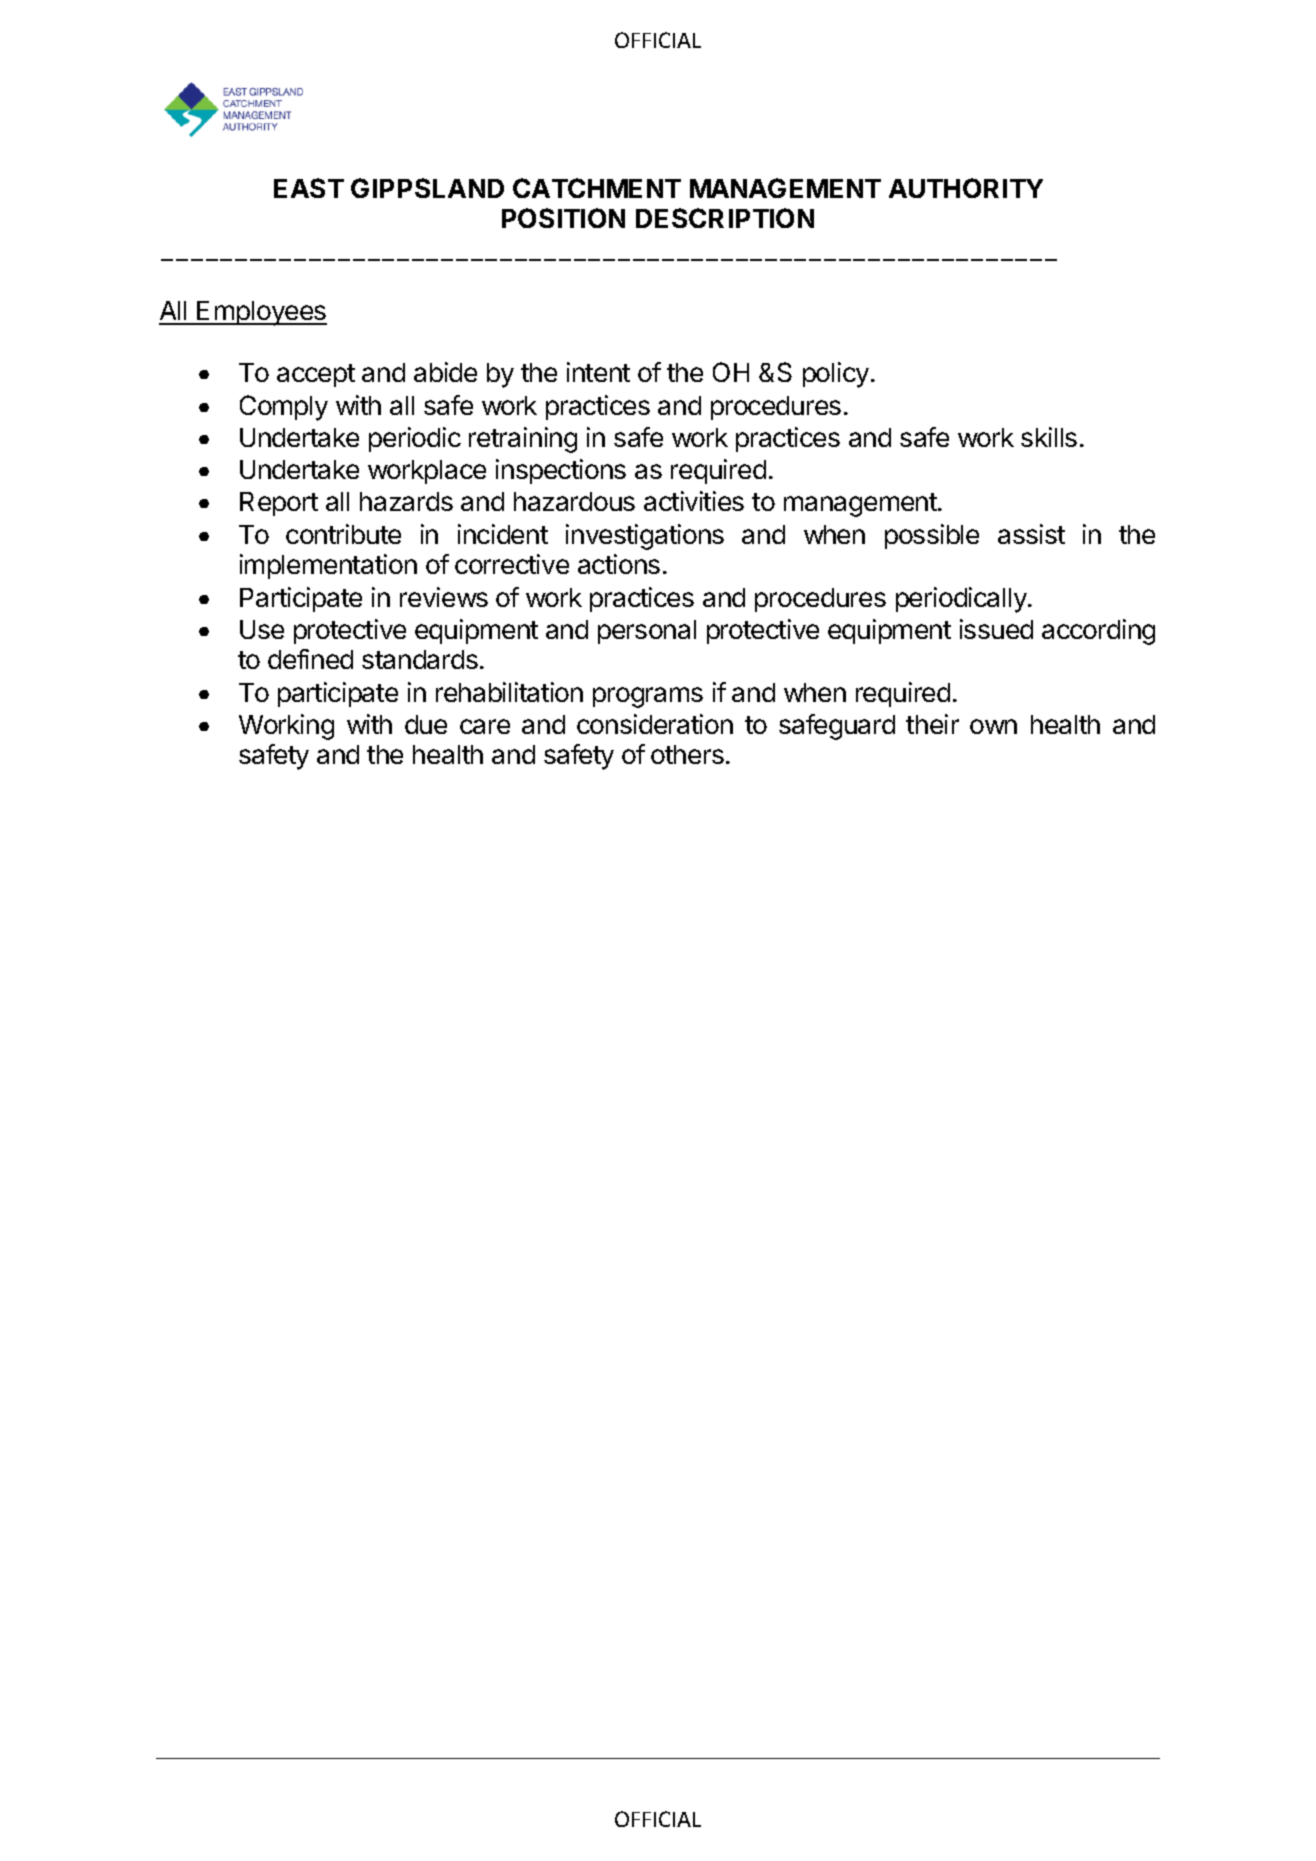 The image size is (1316, 1861). I want to click on DESCRIPTION, so click(725, 218).
